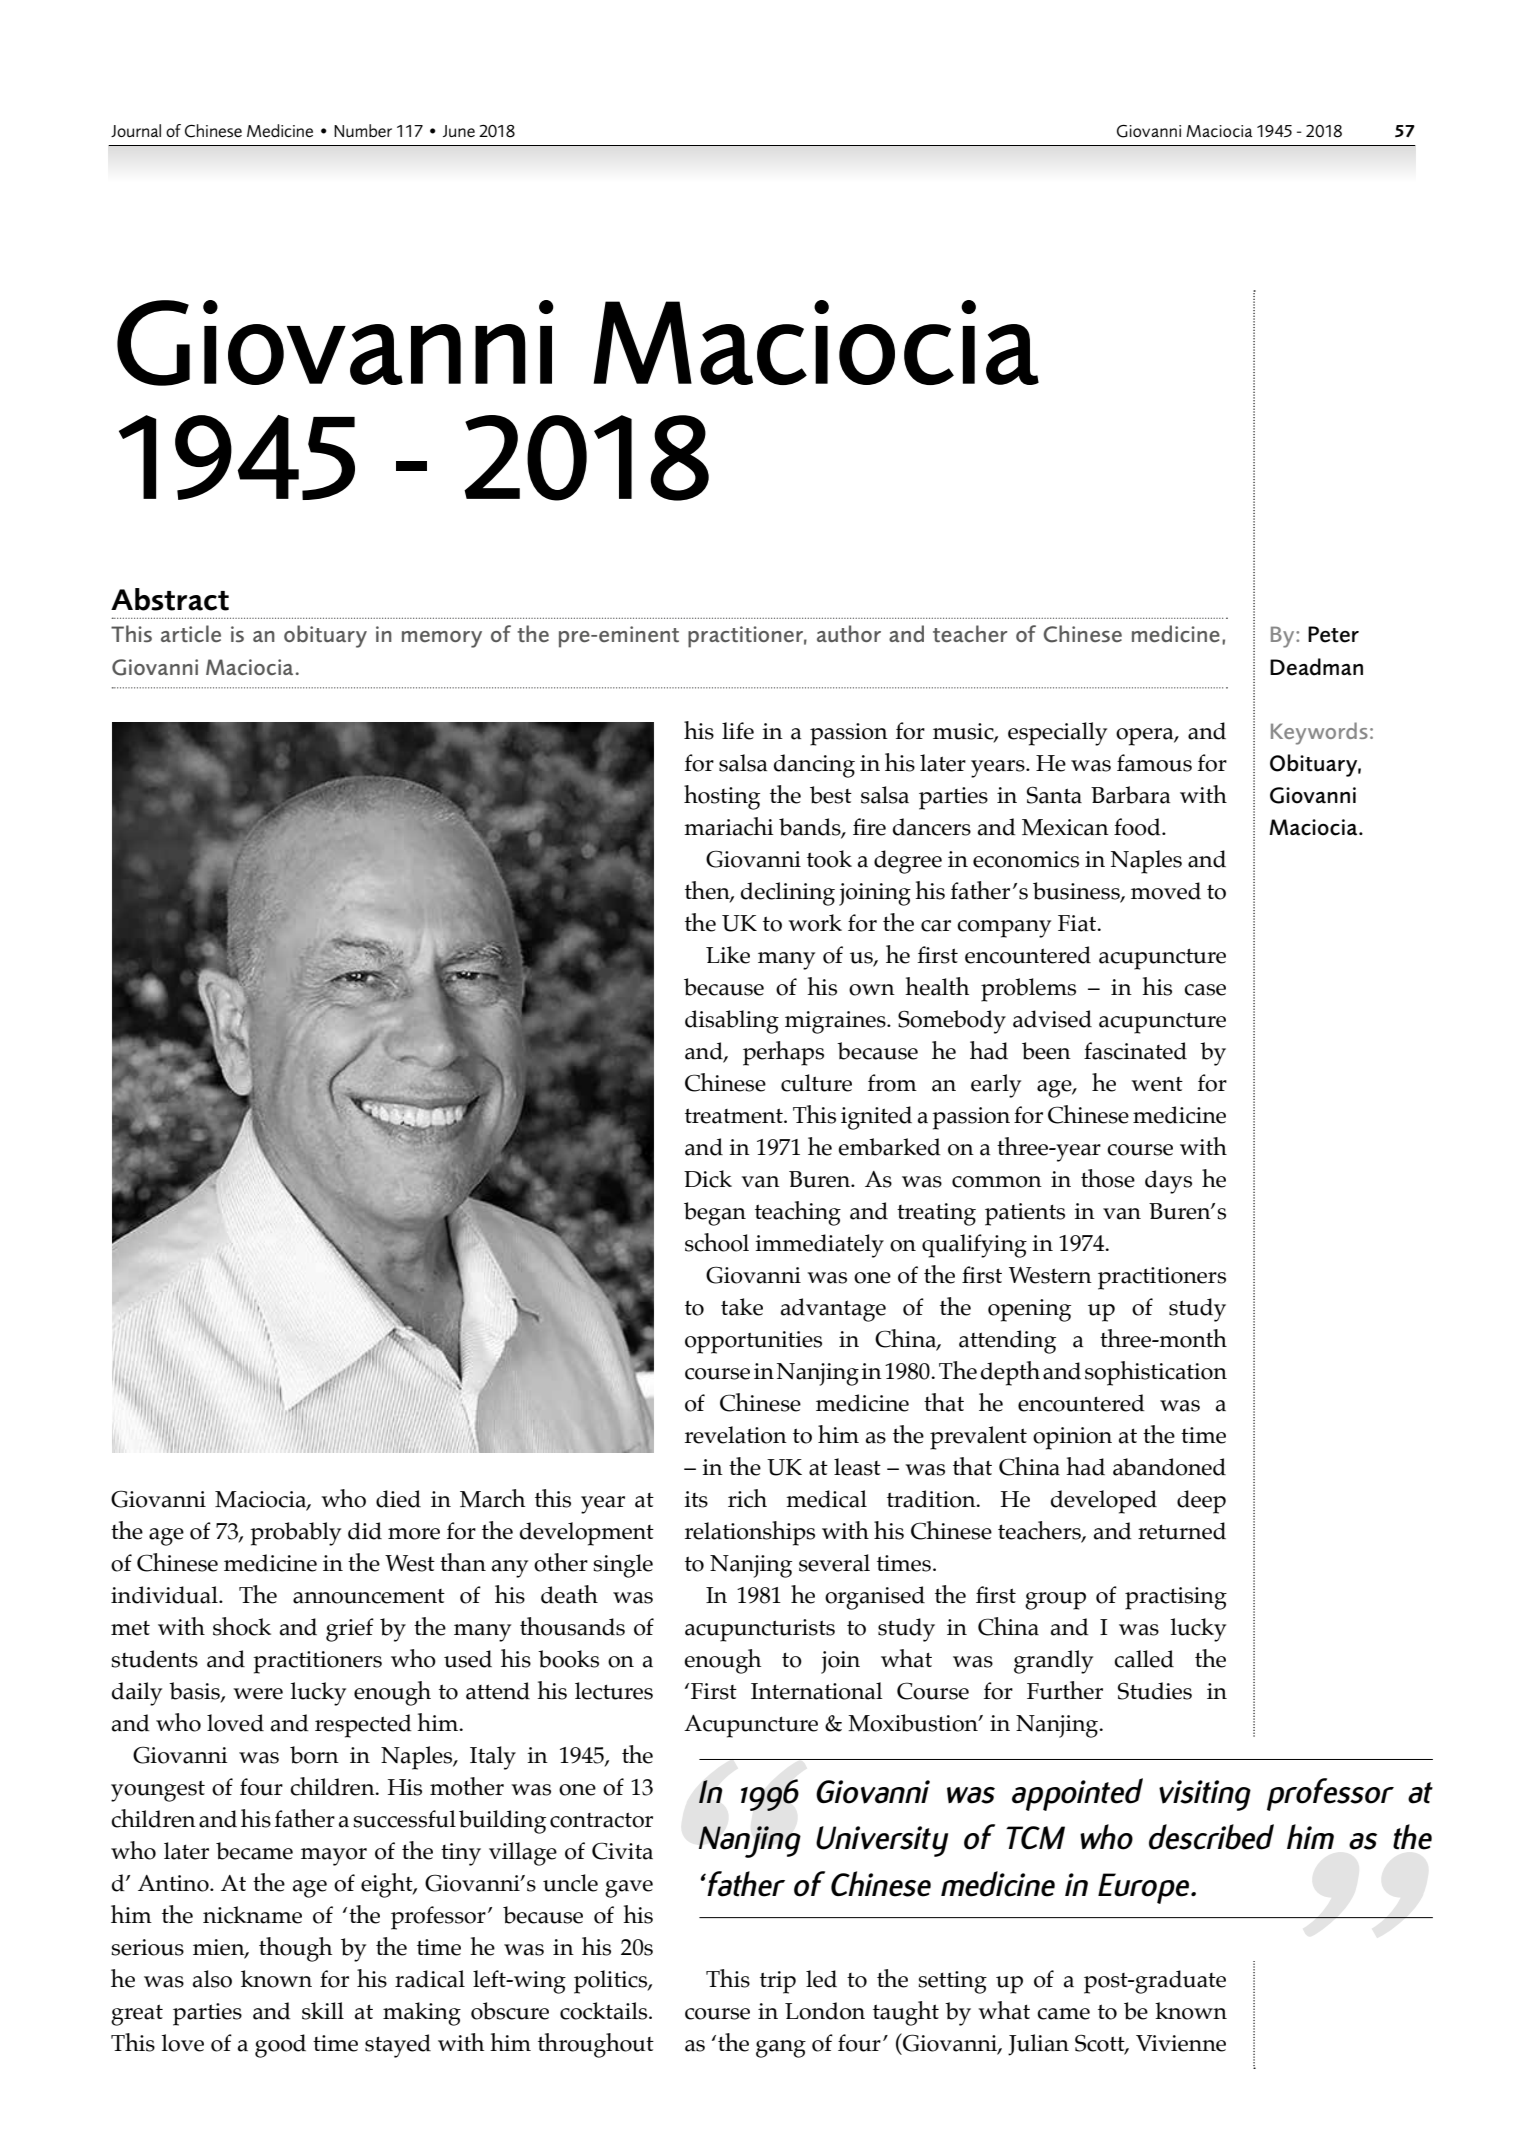 Image resolution: width=1524 pixels, height=2156 pixels. I want to click on article, so click(191, 633).
